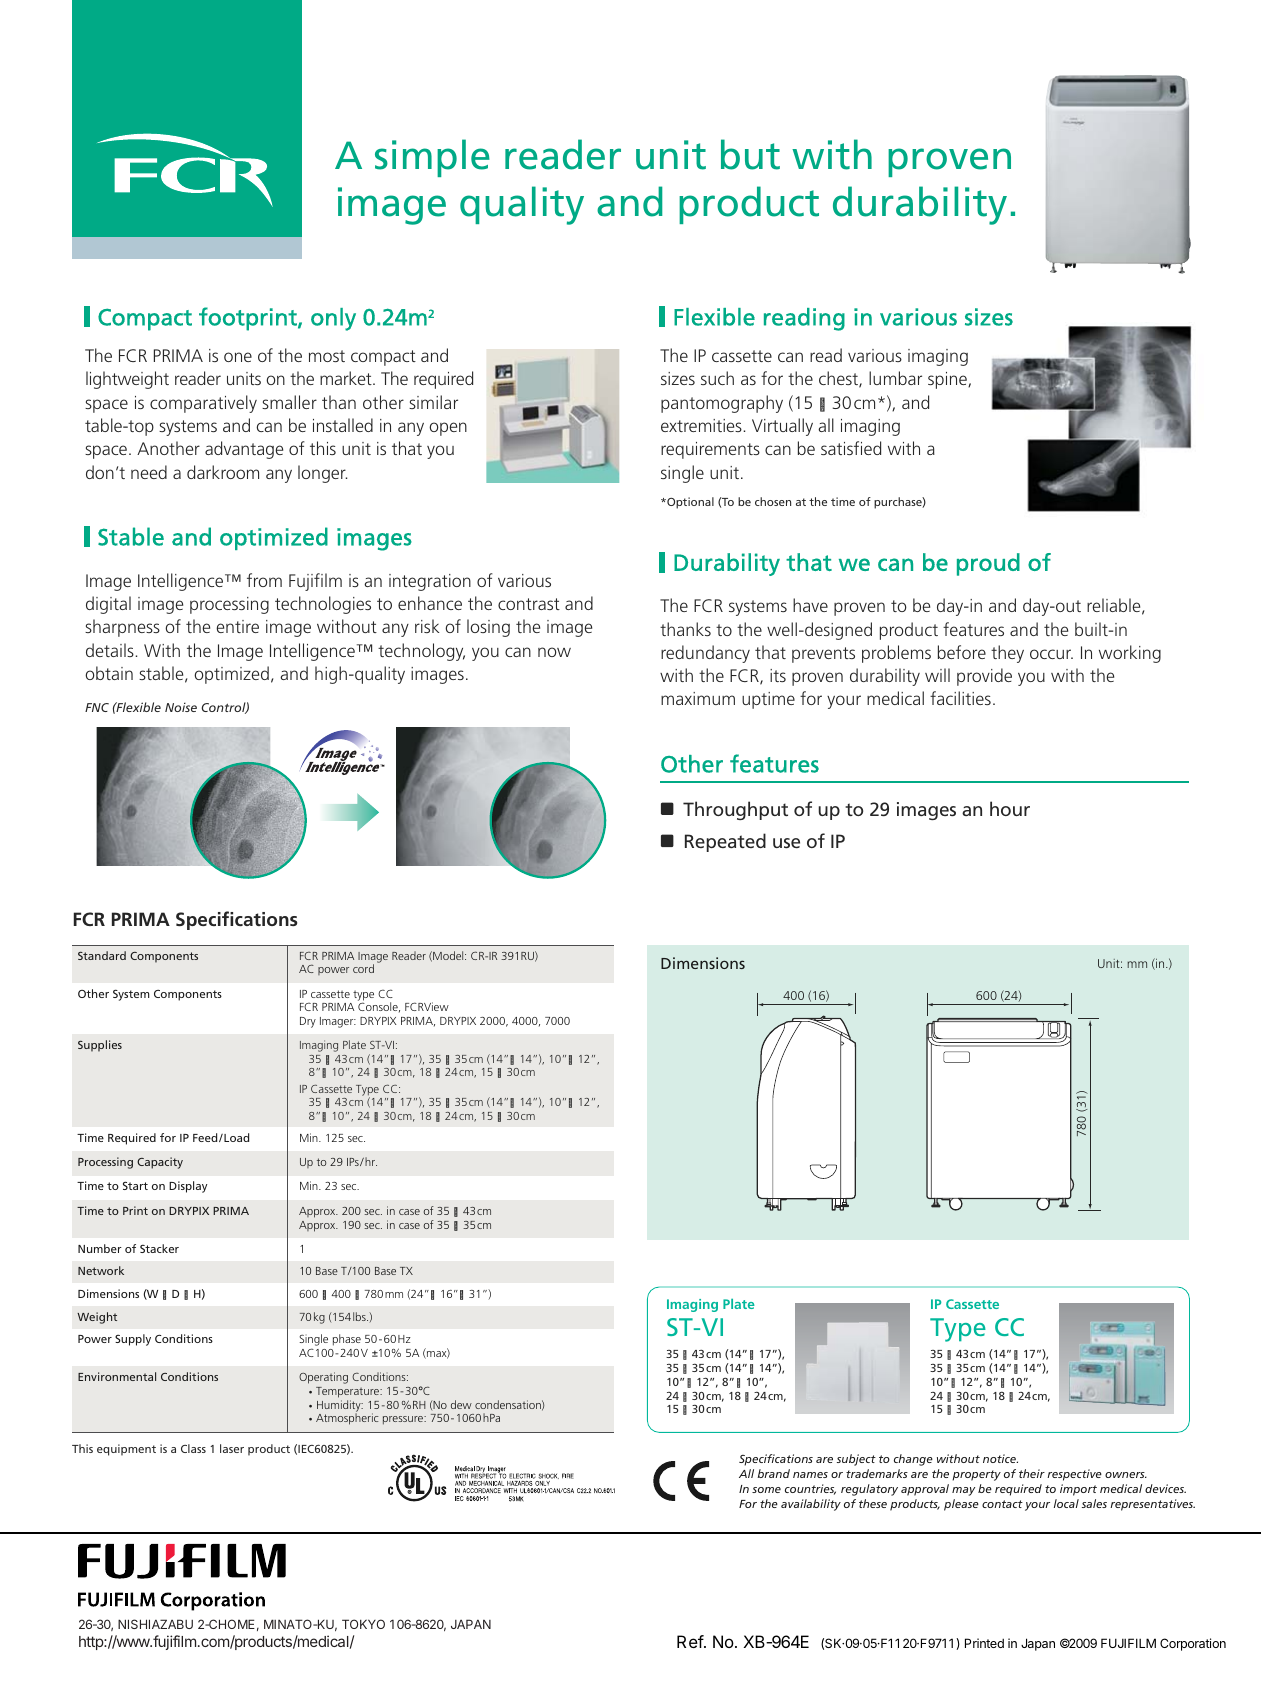 This document has height=1683, width=1261. Describe the element at coordinates (988, 564) in the document. I see `proud` at that location.
